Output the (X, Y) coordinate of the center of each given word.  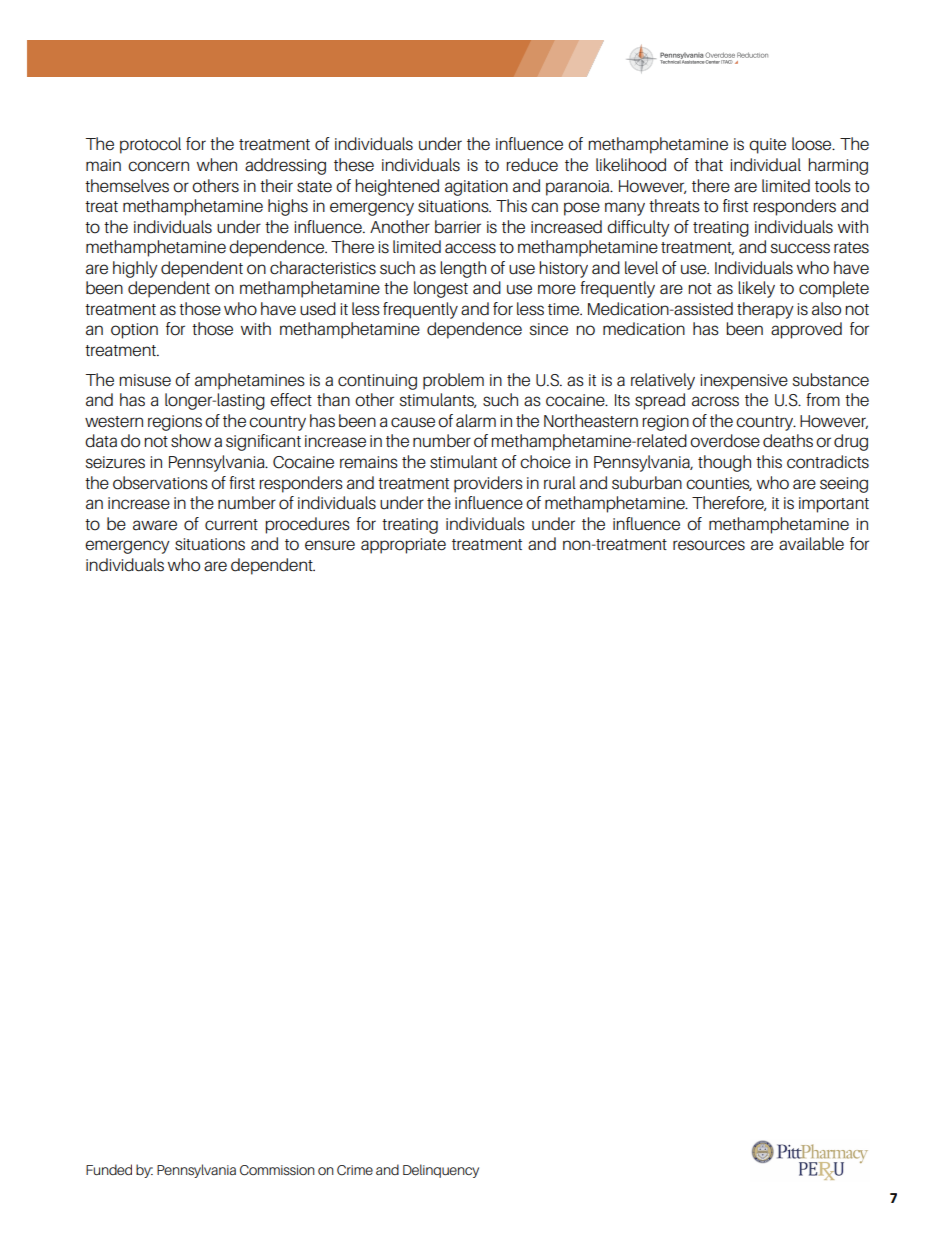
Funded (109, 1169)
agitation (476, 188)
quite (767, 146)
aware (155, 525)
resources (709, 545)
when (217, 164)
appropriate (403, 546)
